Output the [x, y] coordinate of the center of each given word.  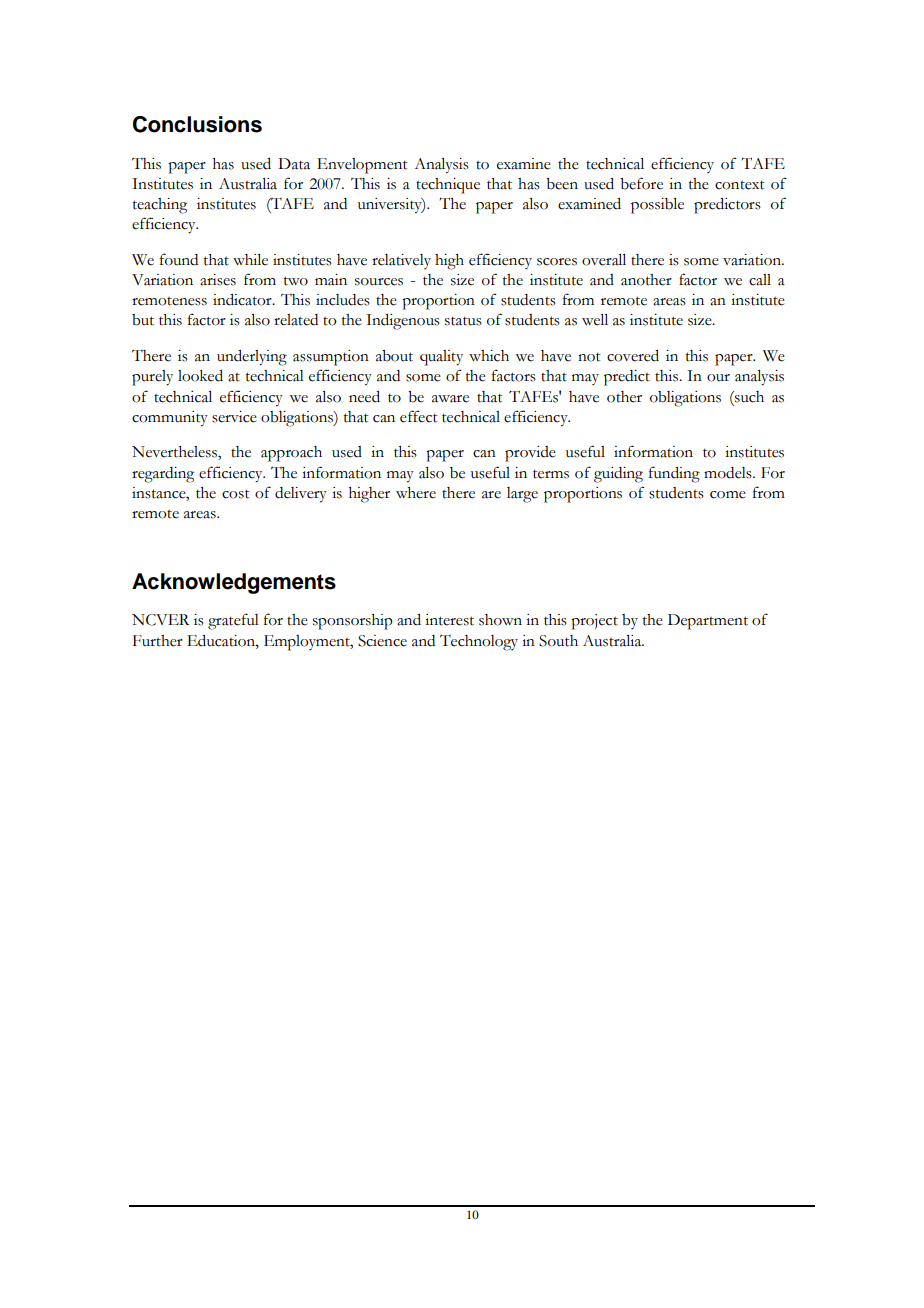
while [250, 260]
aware [450, 399]
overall [604, 260]
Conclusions [197, 124]
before [641, 183]
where [416, 493]
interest [449, 620]
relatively [401, 261]
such [748, 397]
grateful [233, 621]
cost [235, 494]
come [728, 495]
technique [448, 186]
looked [200, 376]
